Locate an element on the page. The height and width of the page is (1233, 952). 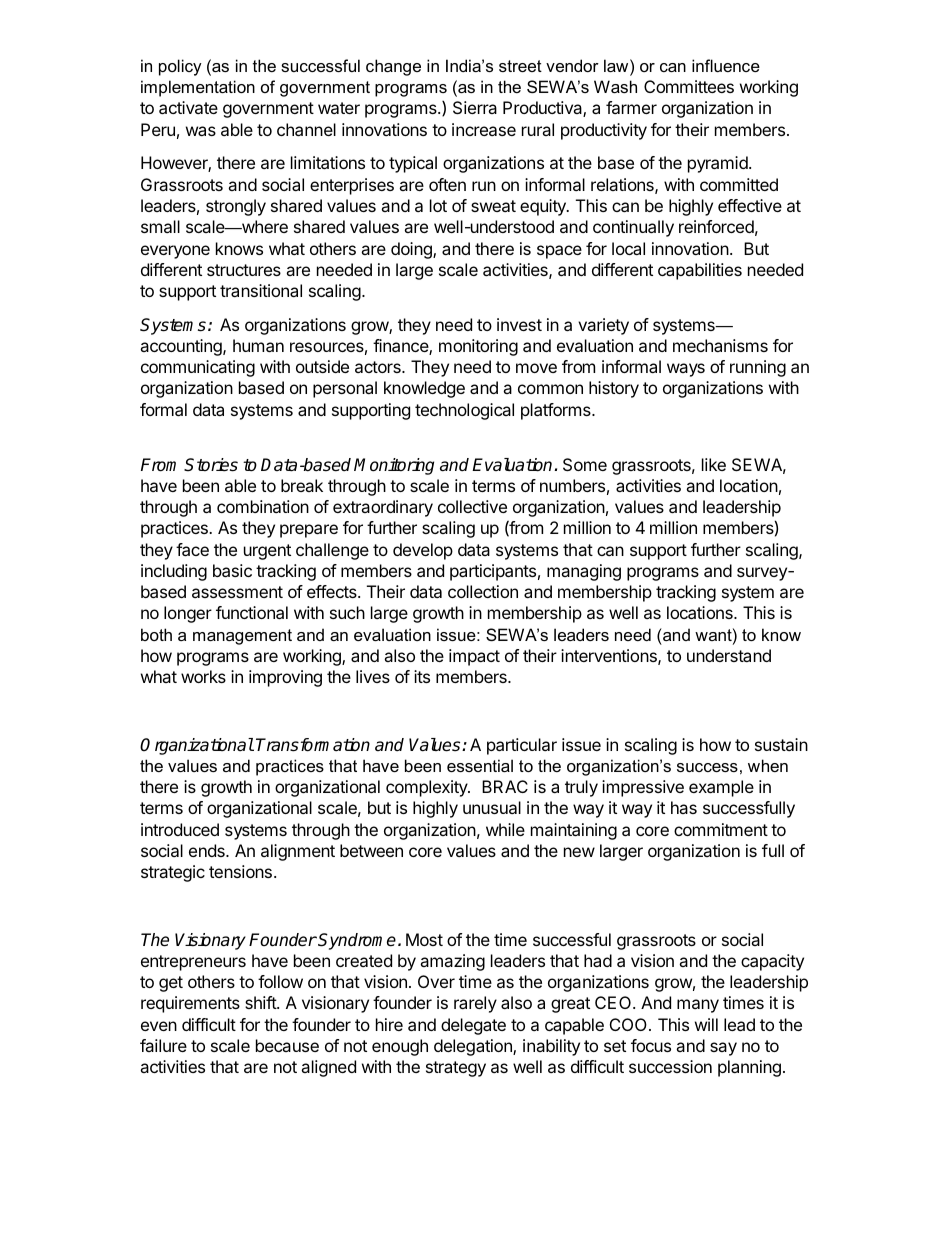
basic is located at coordinates (232, 570).
